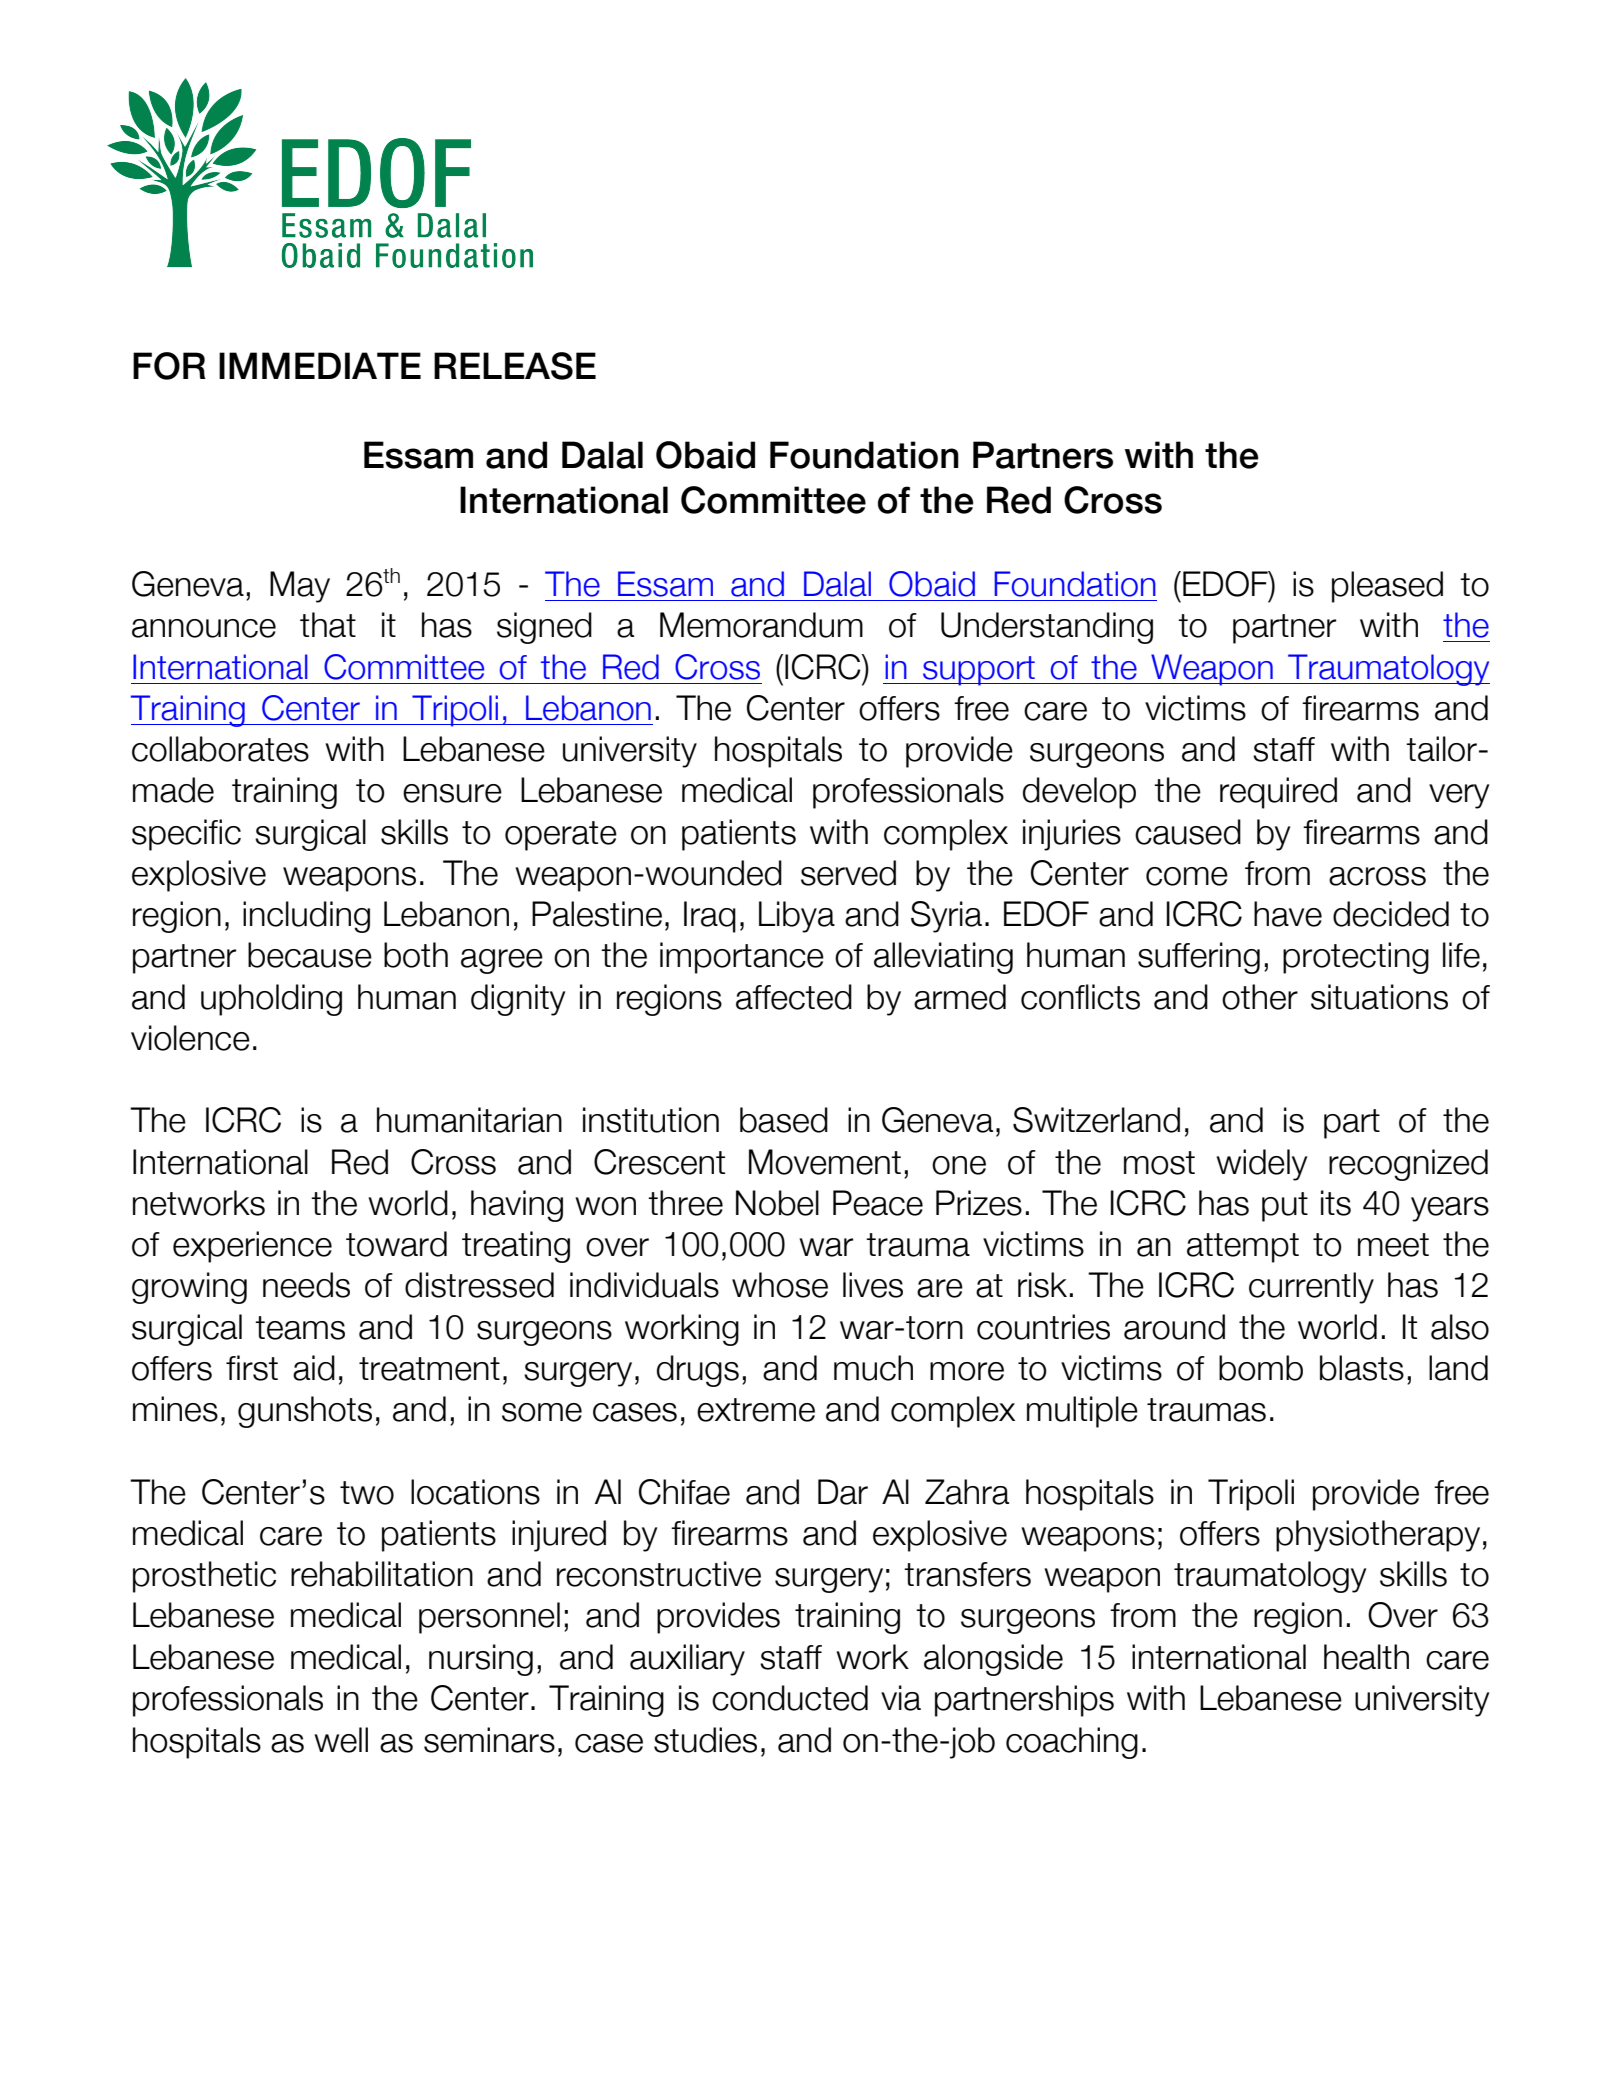  Describe the element at coordinates (1278, 793) in the screenshot. I see `required` at that location.
